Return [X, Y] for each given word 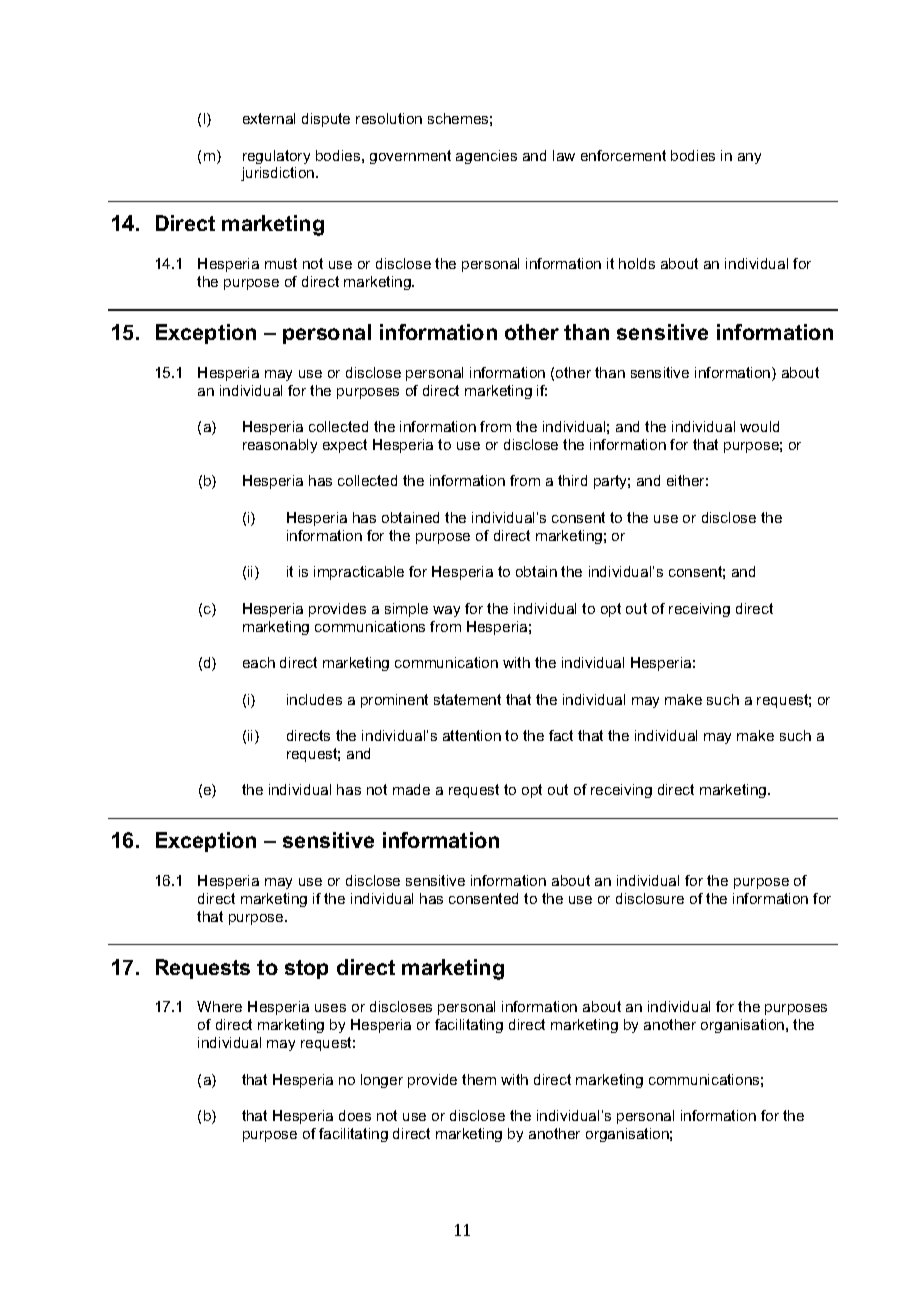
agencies [486, 157]
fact [561, 735]
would [759, 426]
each [259, 662]
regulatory [276, 157]
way [446, 611]
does [355, 1115]
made [411, 789]
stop [306, 969]
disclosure [650, 898]
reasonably [280, 446]
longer [382, 1081]
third [572, 480]
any [749, 158]
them [479, 1079]
